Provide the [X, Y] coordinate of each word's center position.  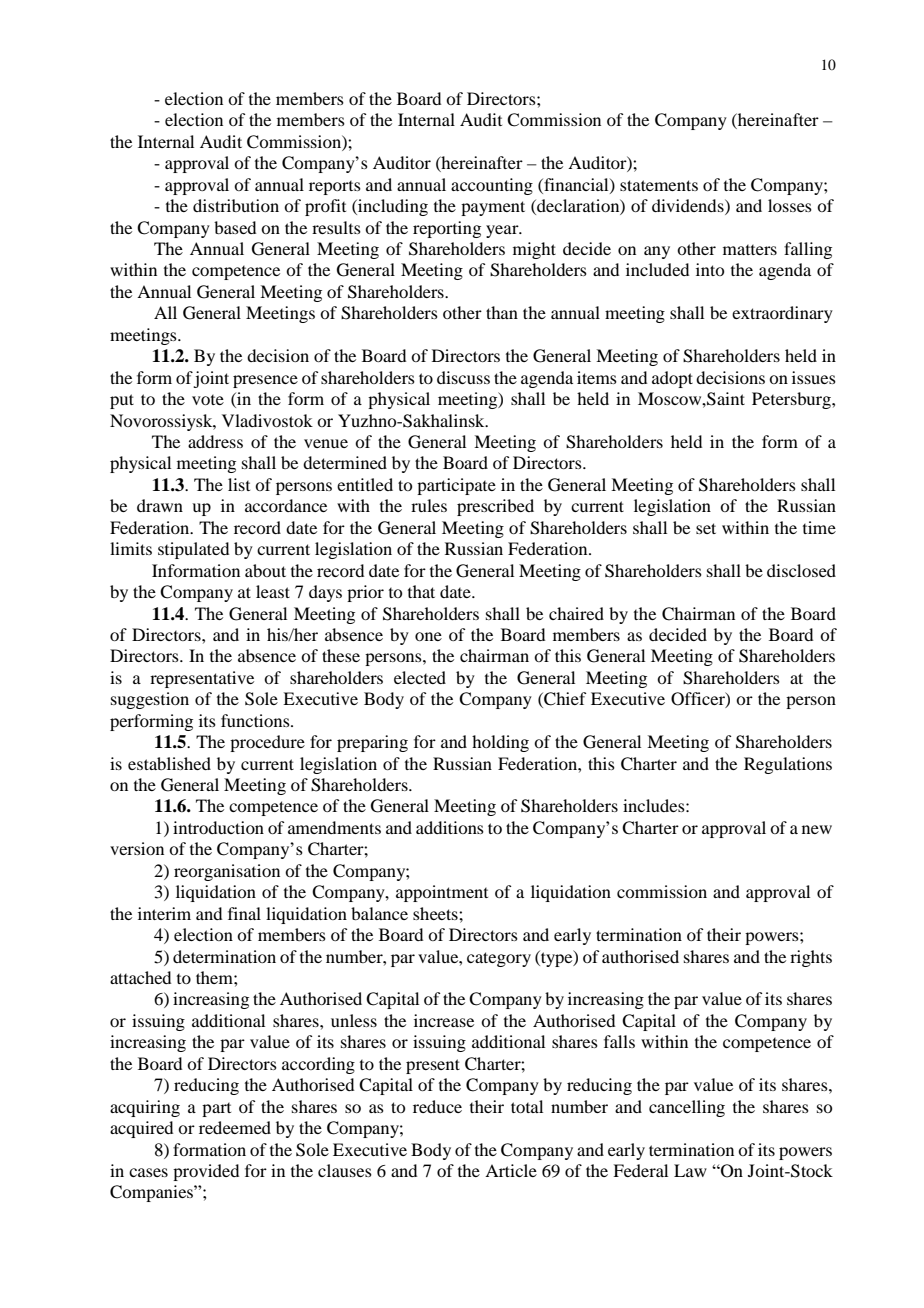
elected [420, 677]
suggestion [150, 700]
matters [750, 250]
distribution [236, 205]
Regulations [788, 765]
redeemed [235, 1127]
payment [493, 208]
